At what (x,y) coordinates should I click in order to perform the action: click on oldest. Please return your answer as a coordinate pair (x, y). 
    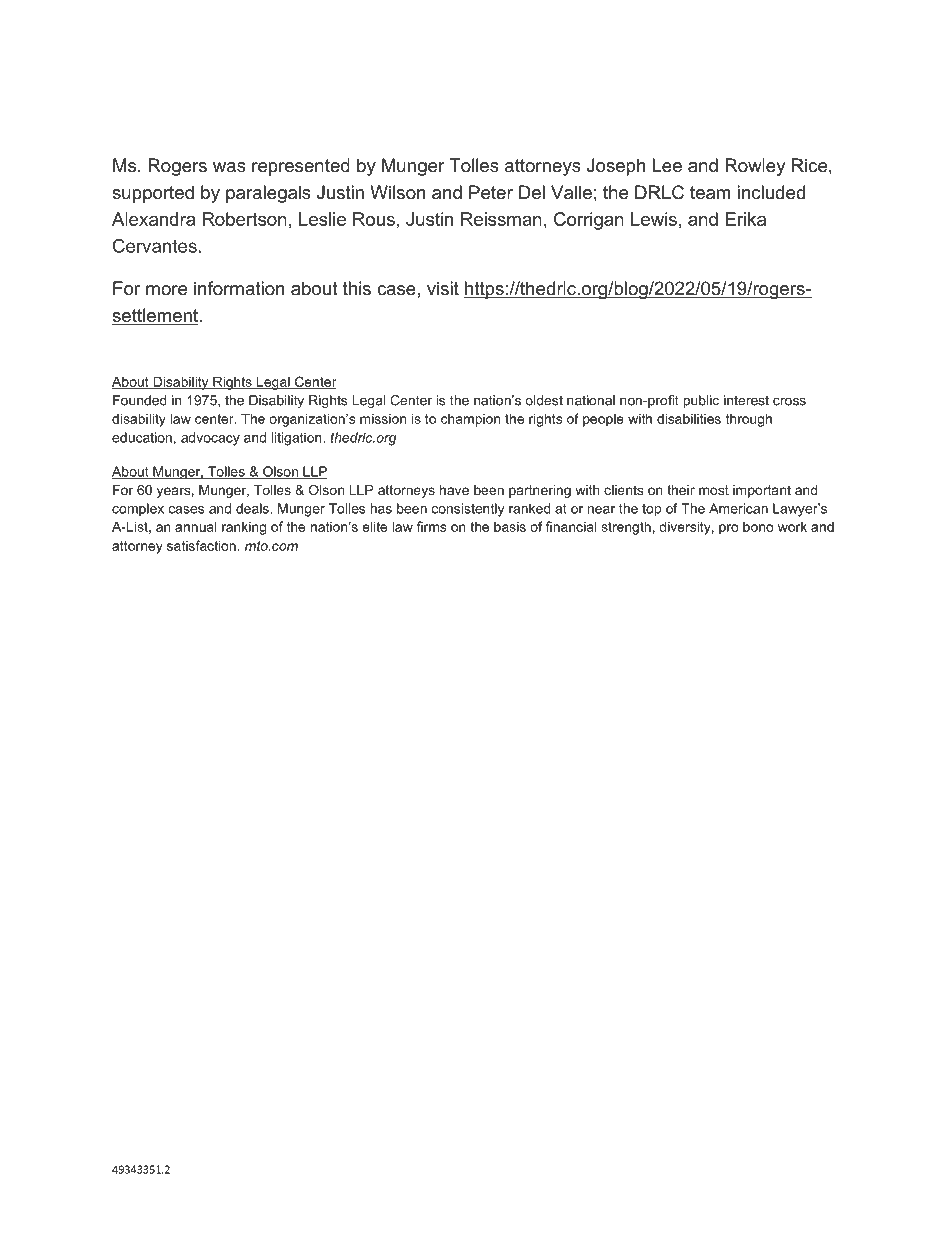
    Looking at the image, I should click on (544, 400).
